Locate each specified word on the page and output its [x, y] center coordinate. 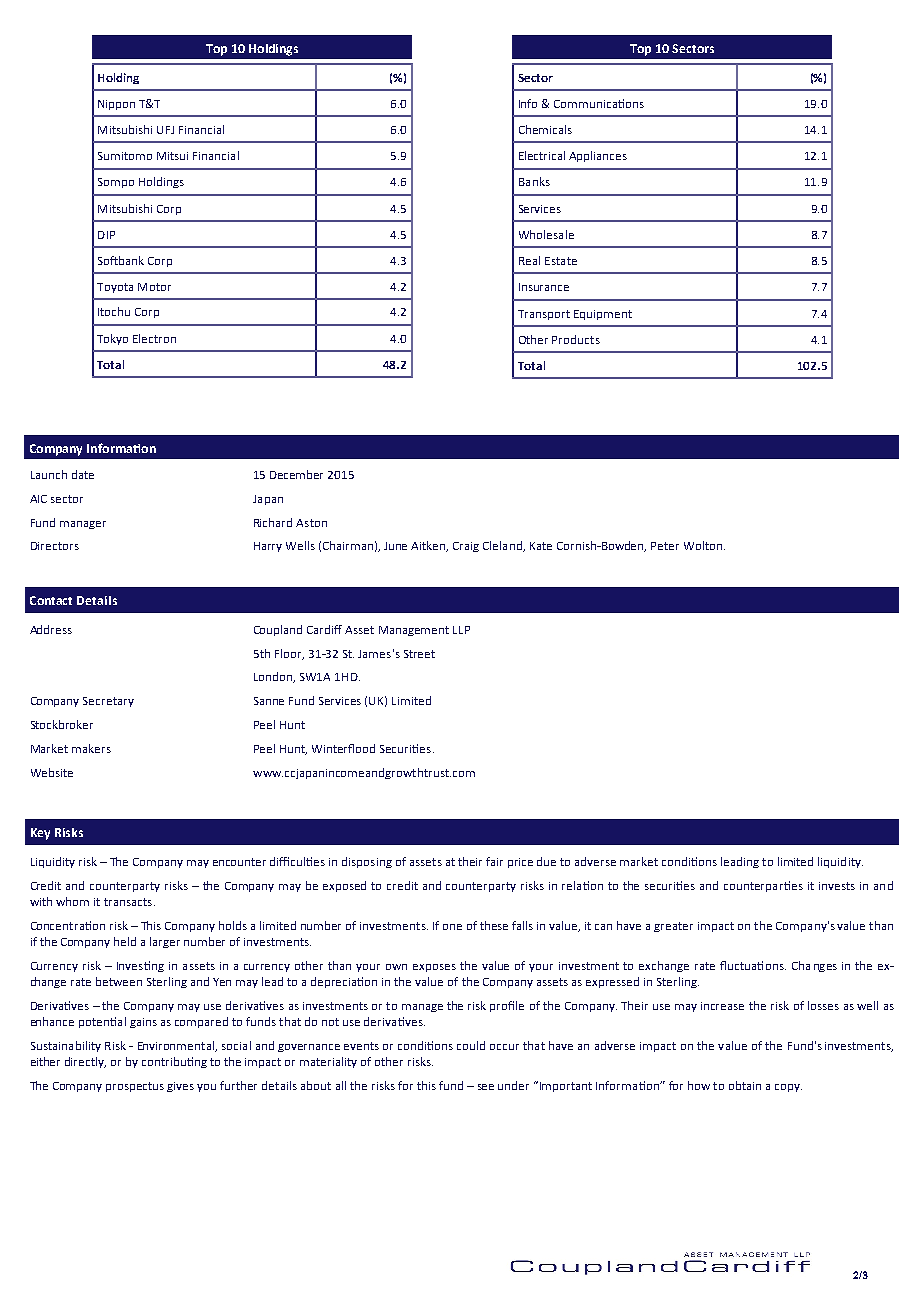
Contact [51, 600]
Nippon [116, 105]
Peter [665, 546]
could [471, 1045]
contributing [174, 1062]
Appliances [598, 156]
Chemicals [545, 129]
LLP [461, 630]
